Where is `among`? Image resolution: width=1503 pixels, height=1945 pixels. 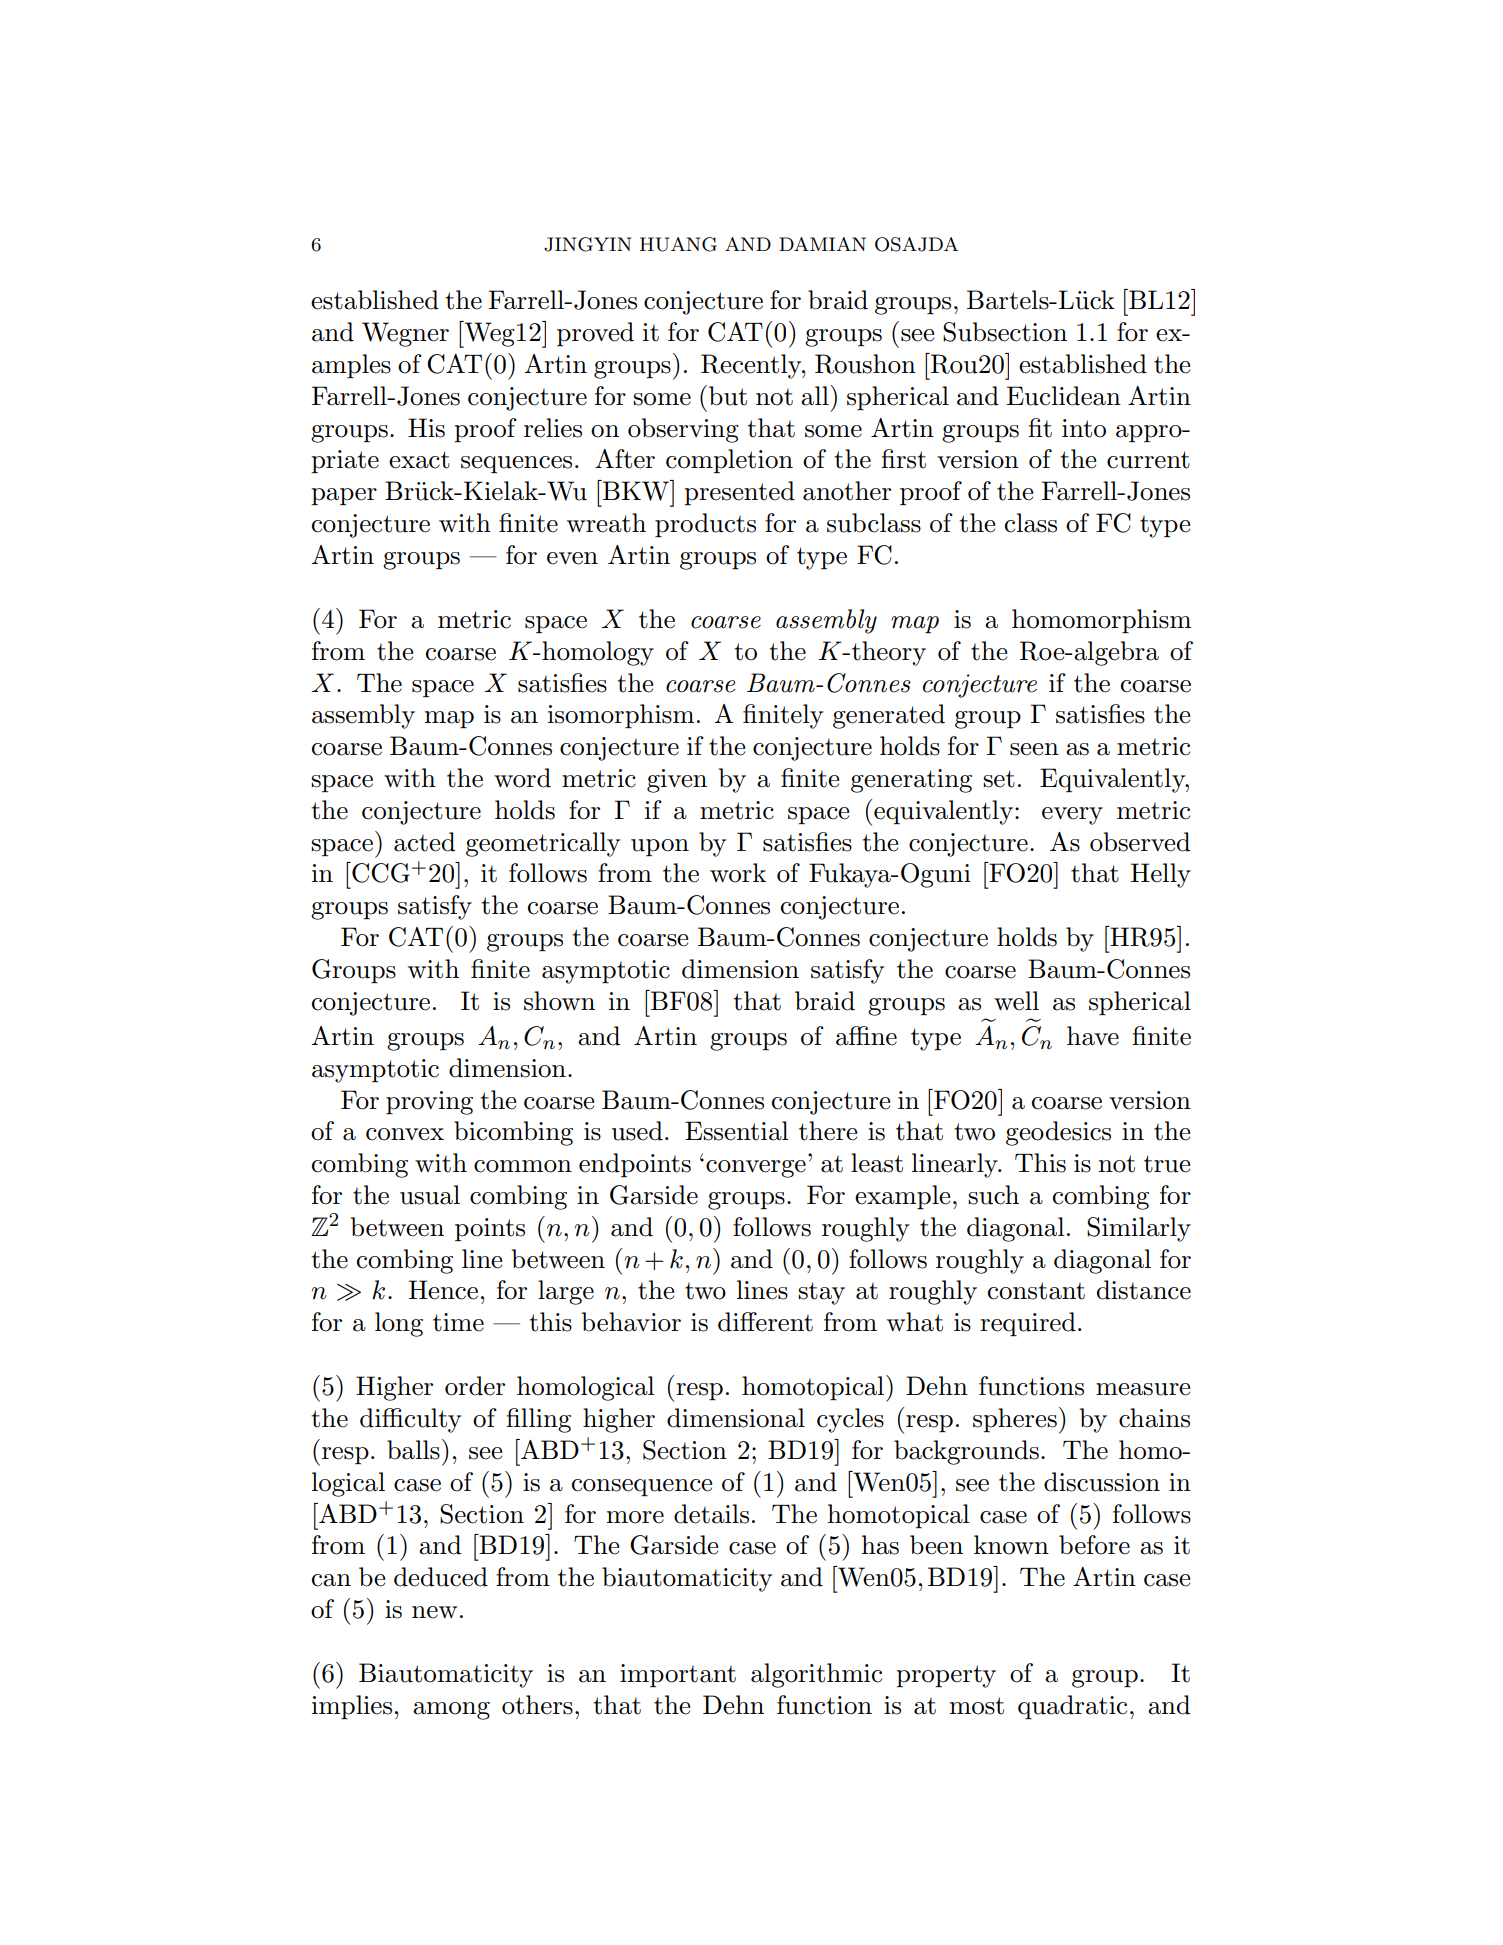 among is located at coordinates (451, 1711).
